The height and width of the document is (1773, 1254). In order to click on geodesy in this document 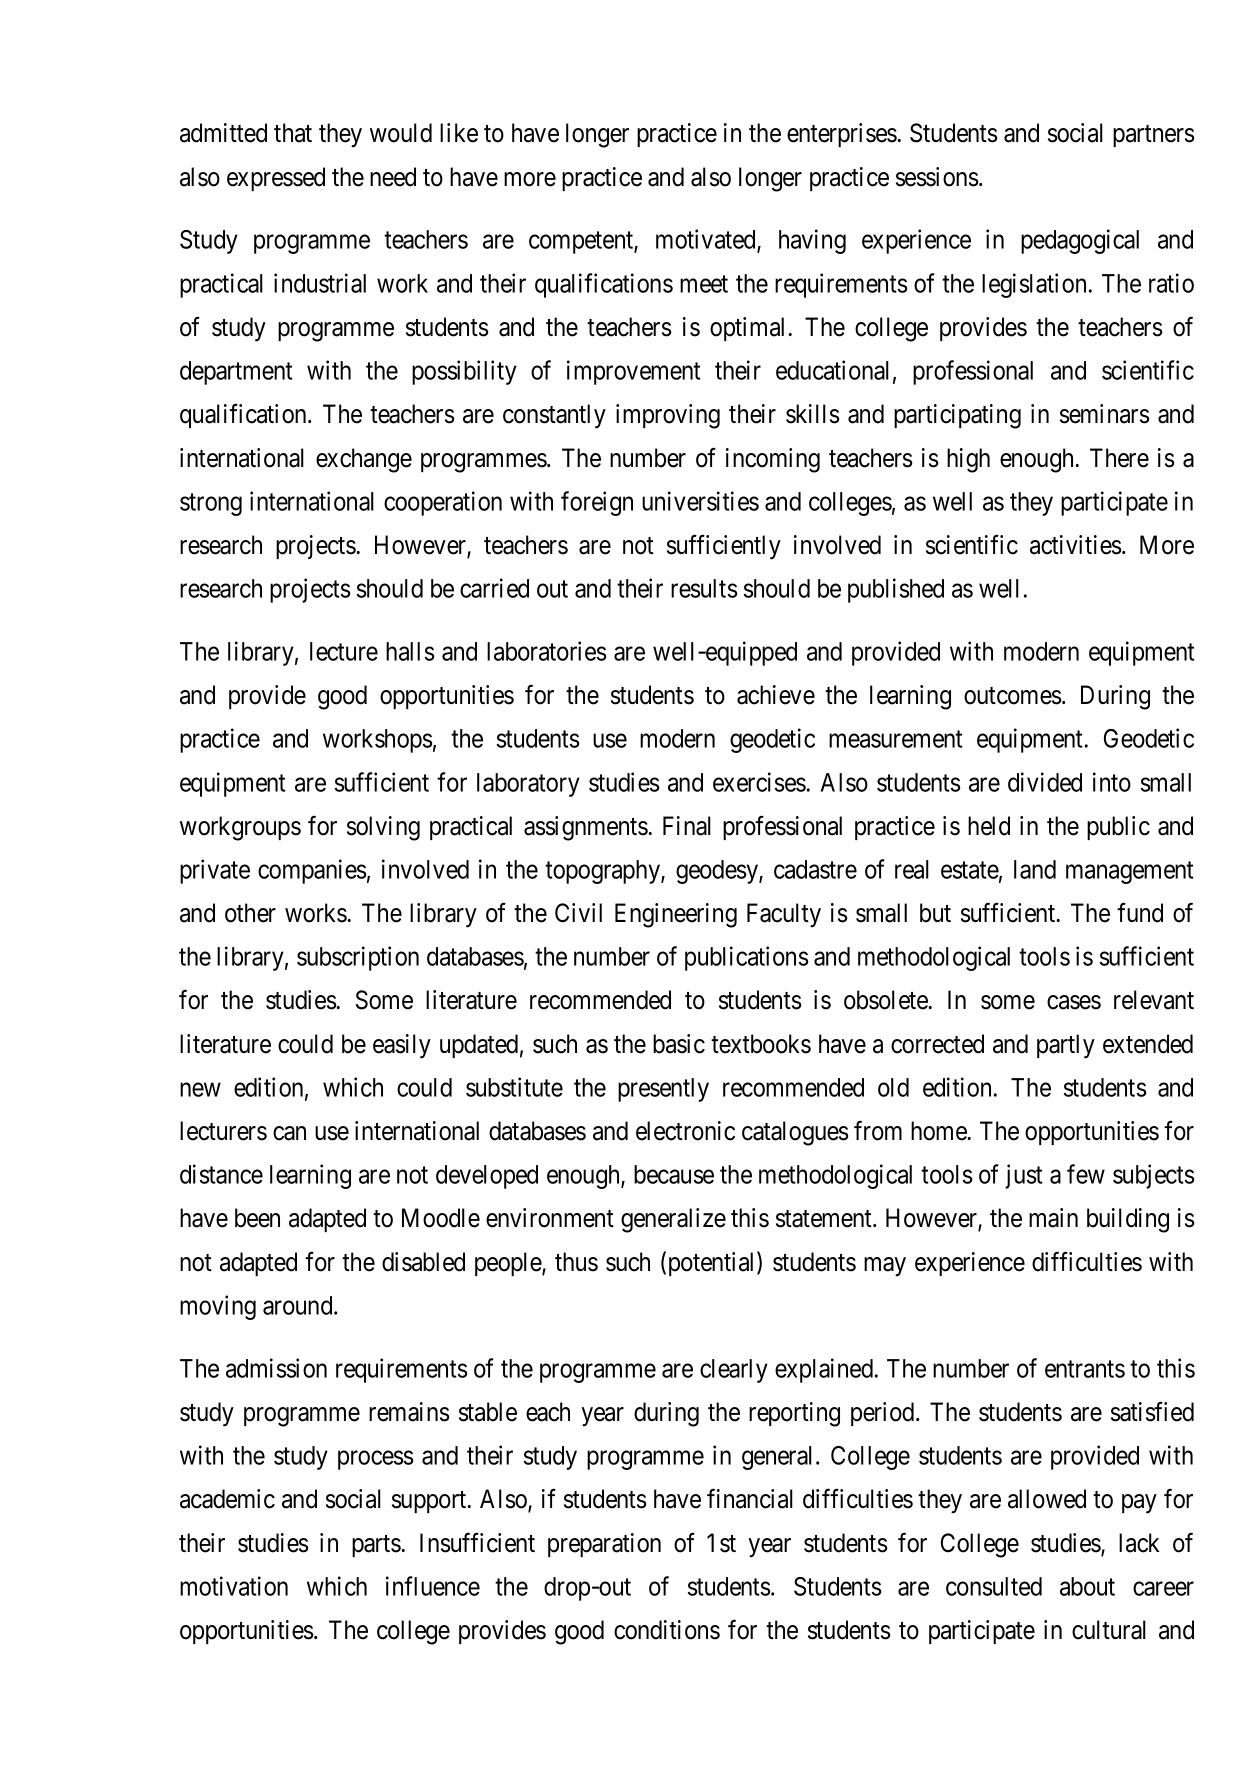, I will do `click(718, 872)`.
